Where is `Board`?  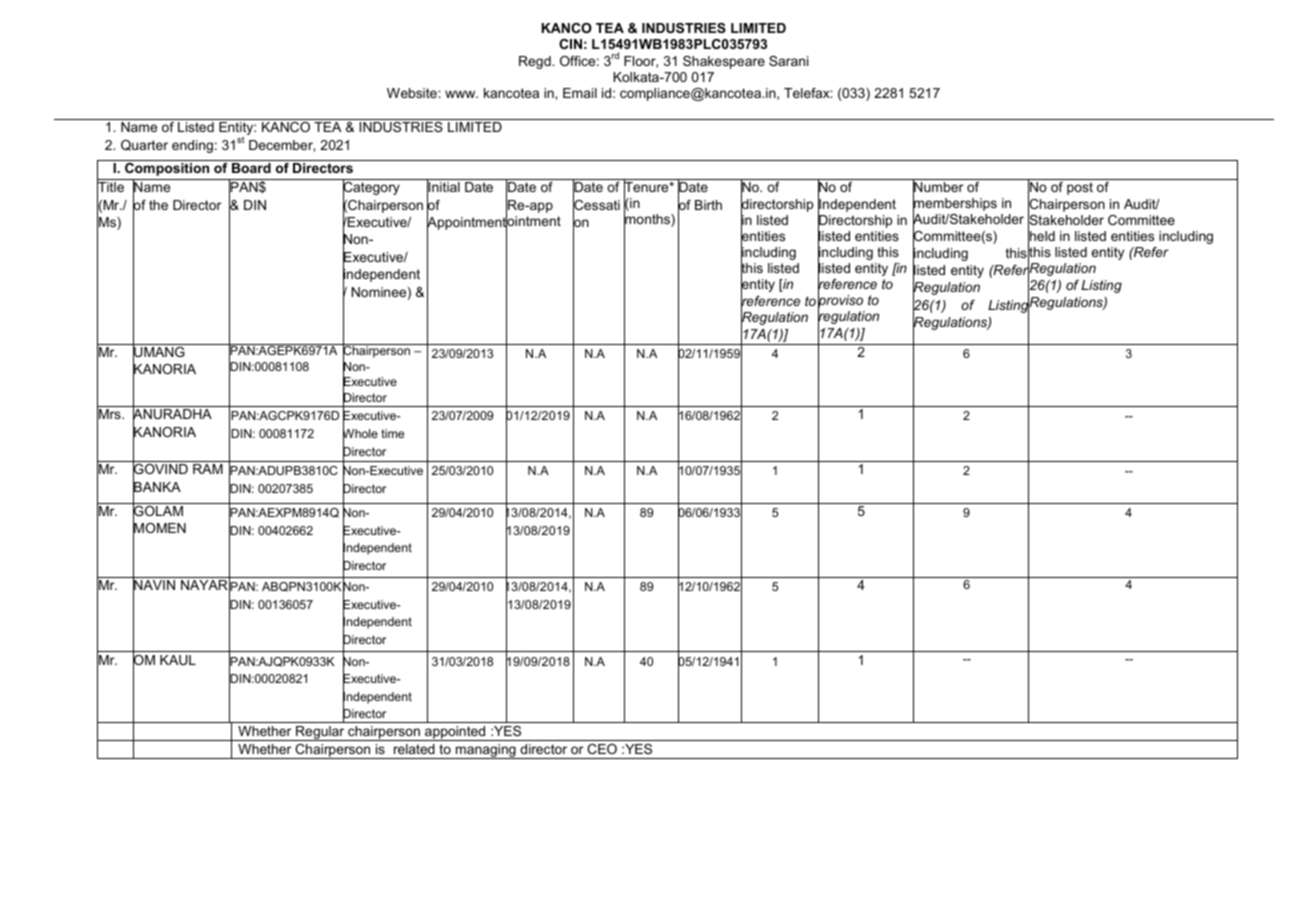
Board is located at coordinates (251, 168).
